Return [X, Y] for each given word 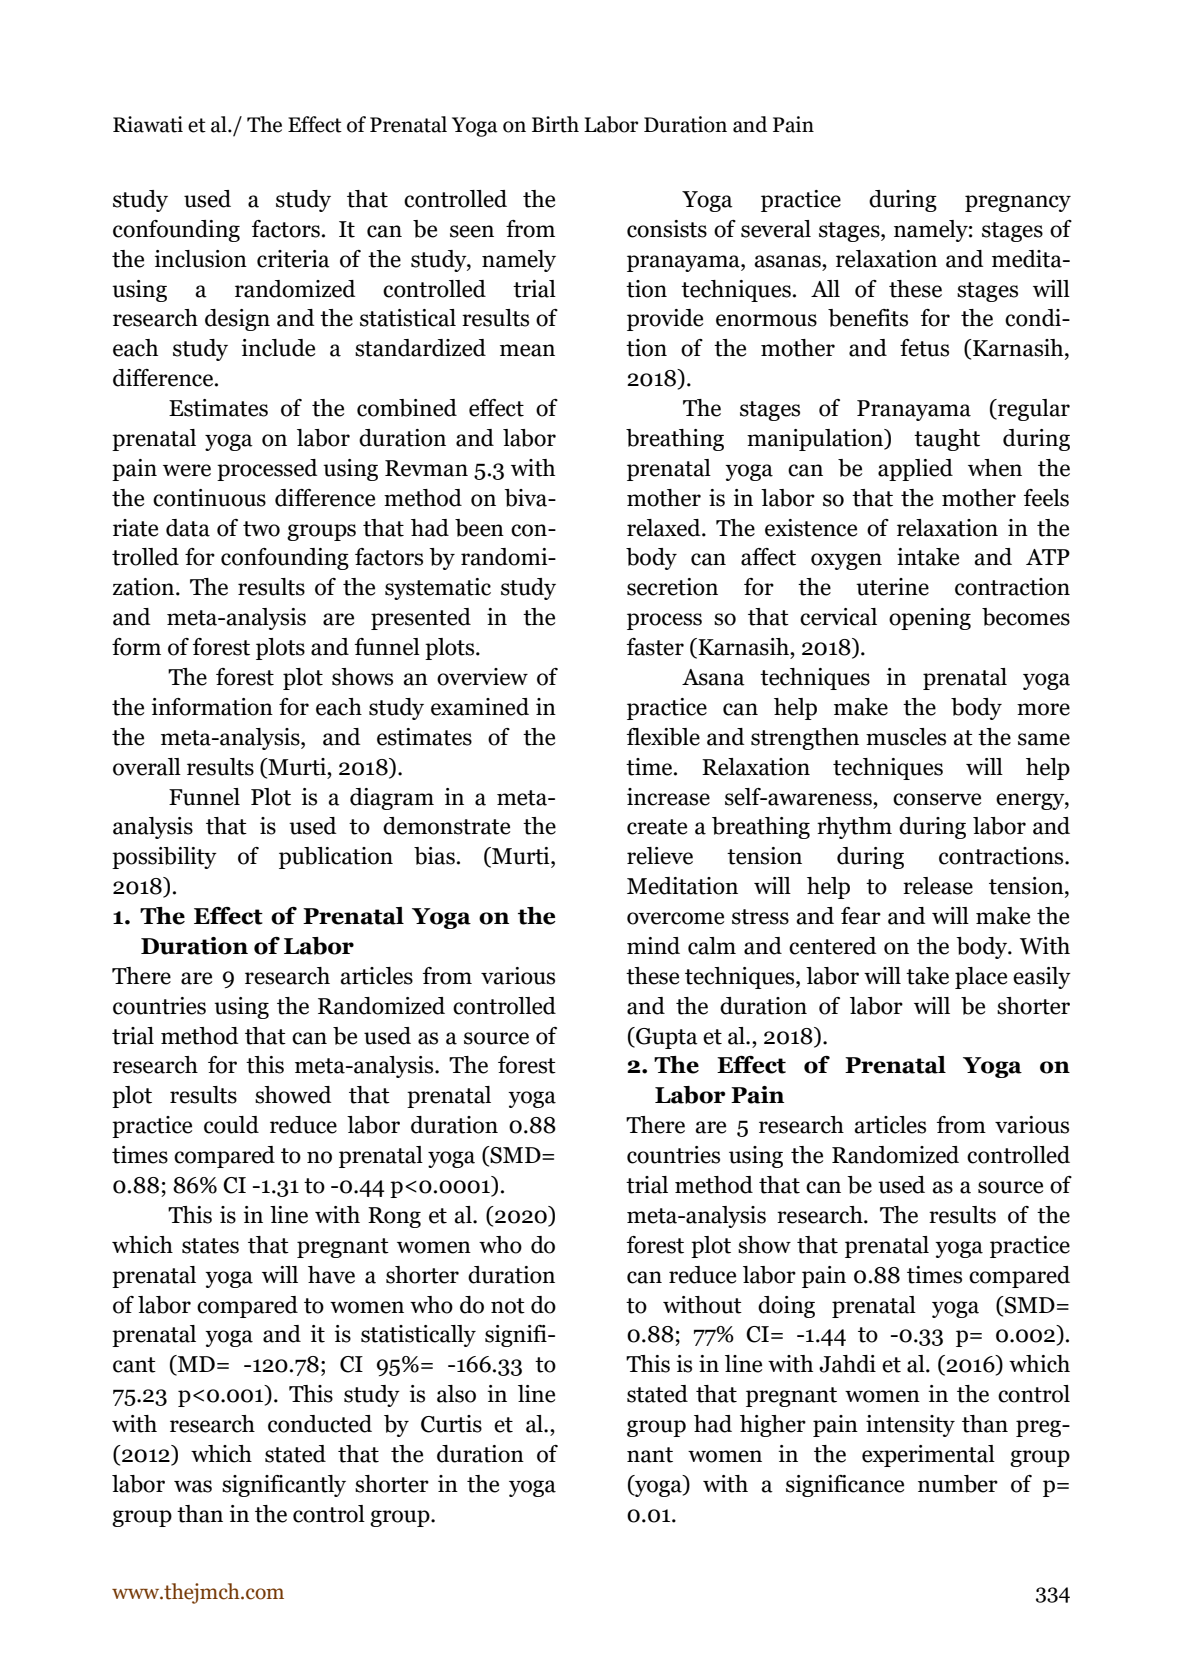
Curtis [451, 1424]
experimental [928, 1456]
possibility [164, 858]
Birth [555, 124]
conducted [320, 1424]
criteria [293, 259]
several [776, 229]
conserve [937, 799]
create [657, 827]
